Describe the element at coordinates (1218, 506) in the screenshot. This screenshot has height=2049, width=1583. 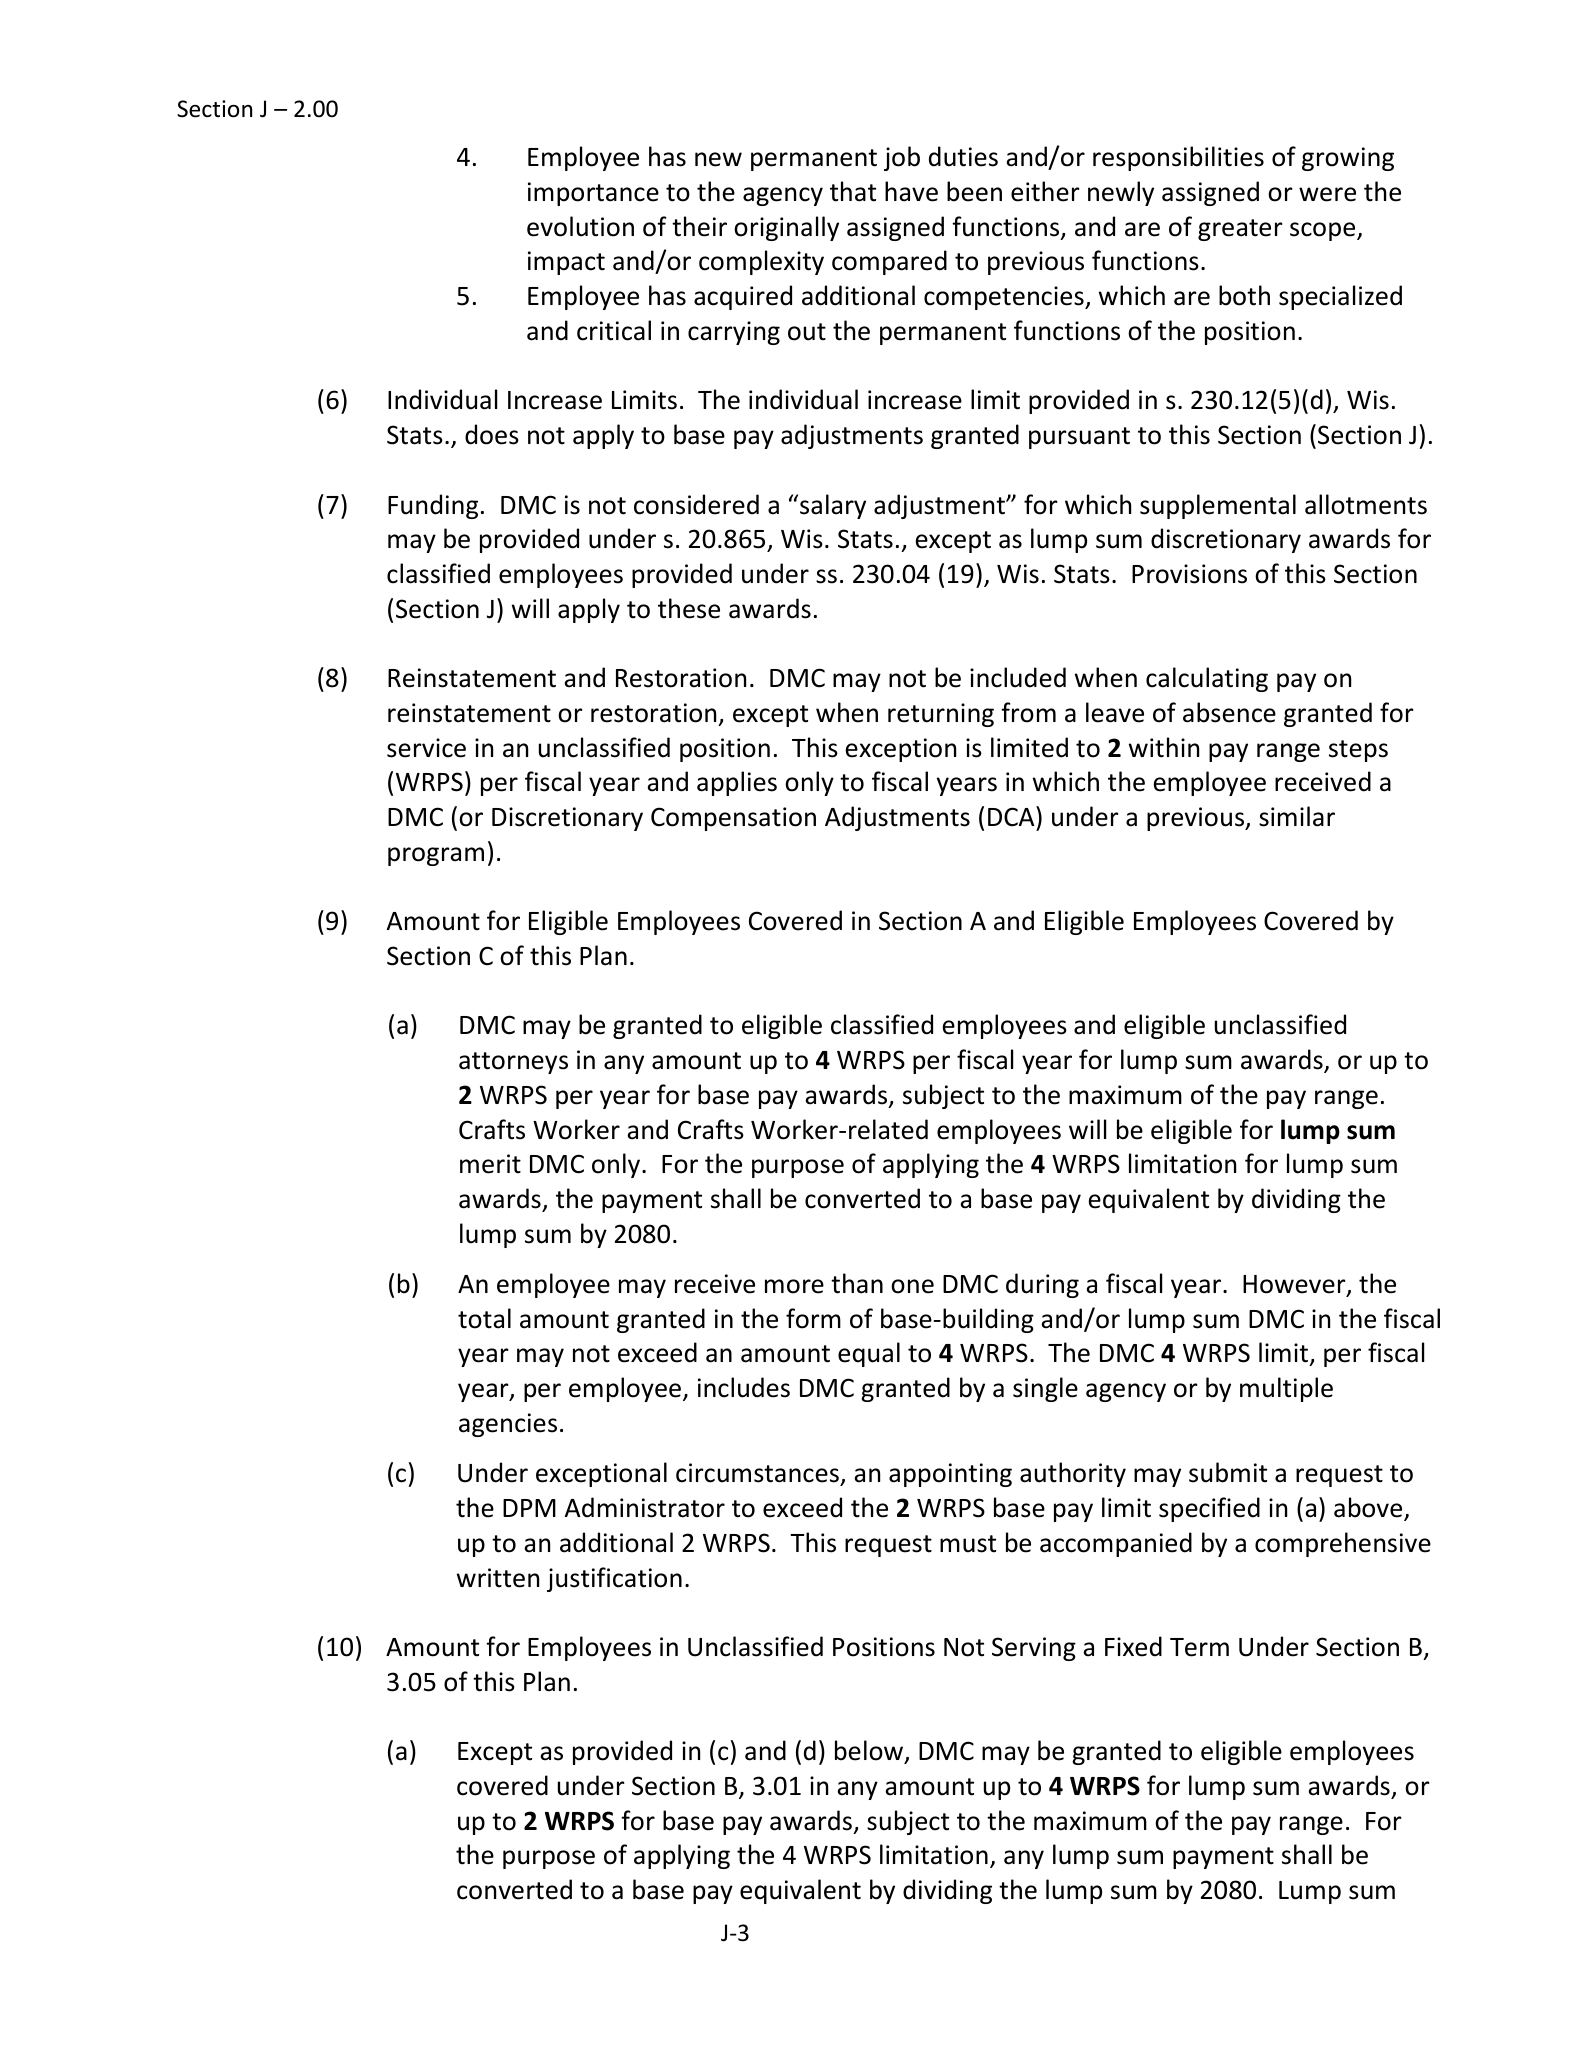
I see `supplemental` at that location.
